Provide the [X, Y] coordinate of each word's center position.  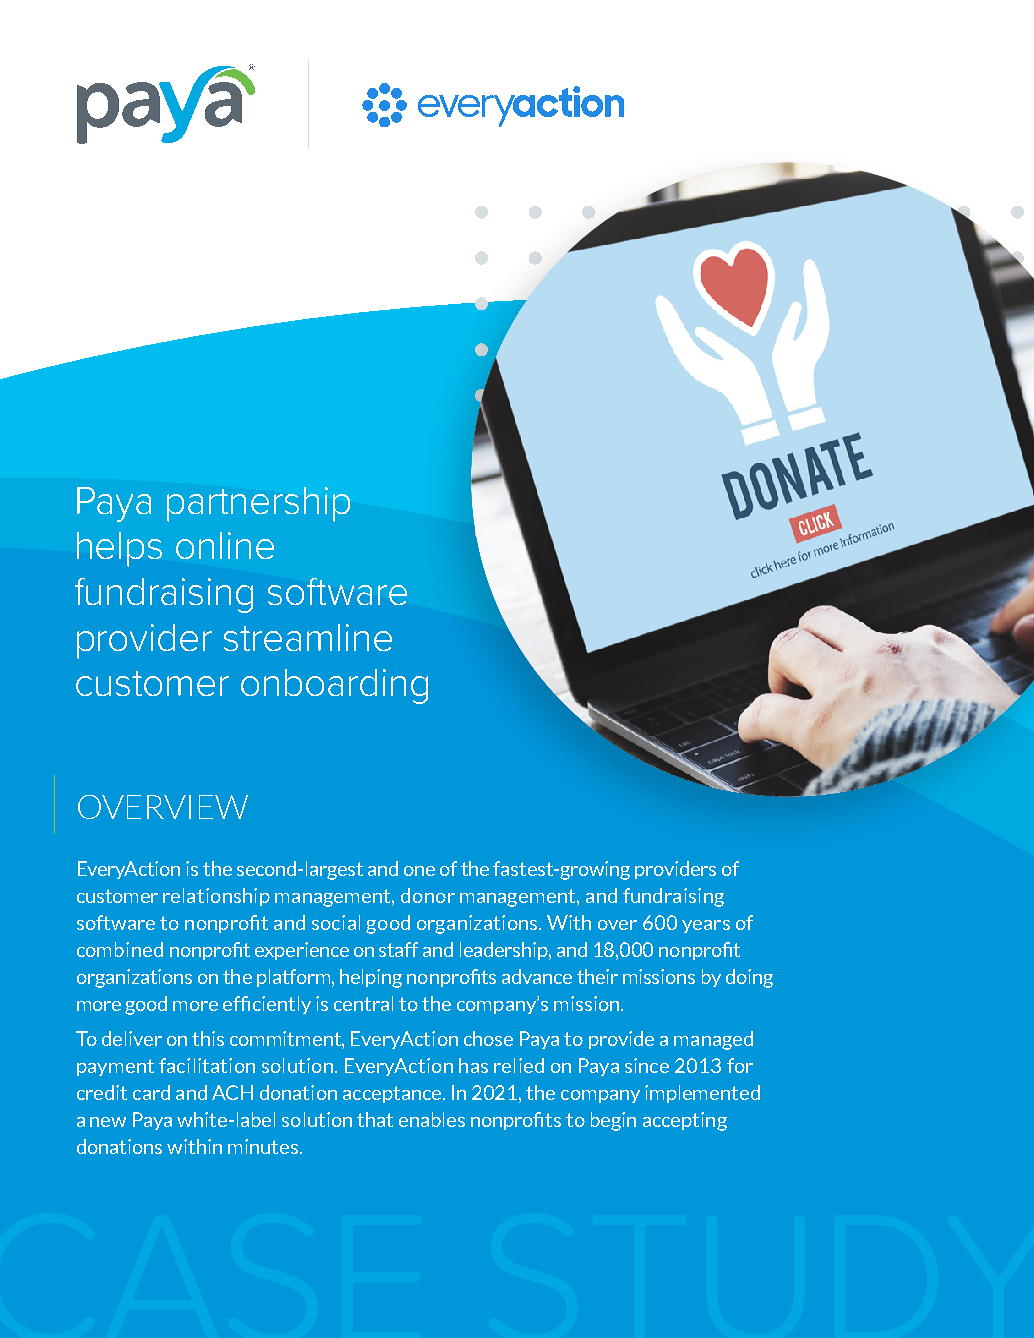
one [419, 871]
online [225, 545]
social [336, 922]
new [108, 1122]
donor [428, 895]
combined [120, 949]
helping [371, 978]
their [597, 976]
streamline [308, 637]
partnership [258, 504]
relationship [216, 897]
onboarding [334, 686]
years [706, 926]
